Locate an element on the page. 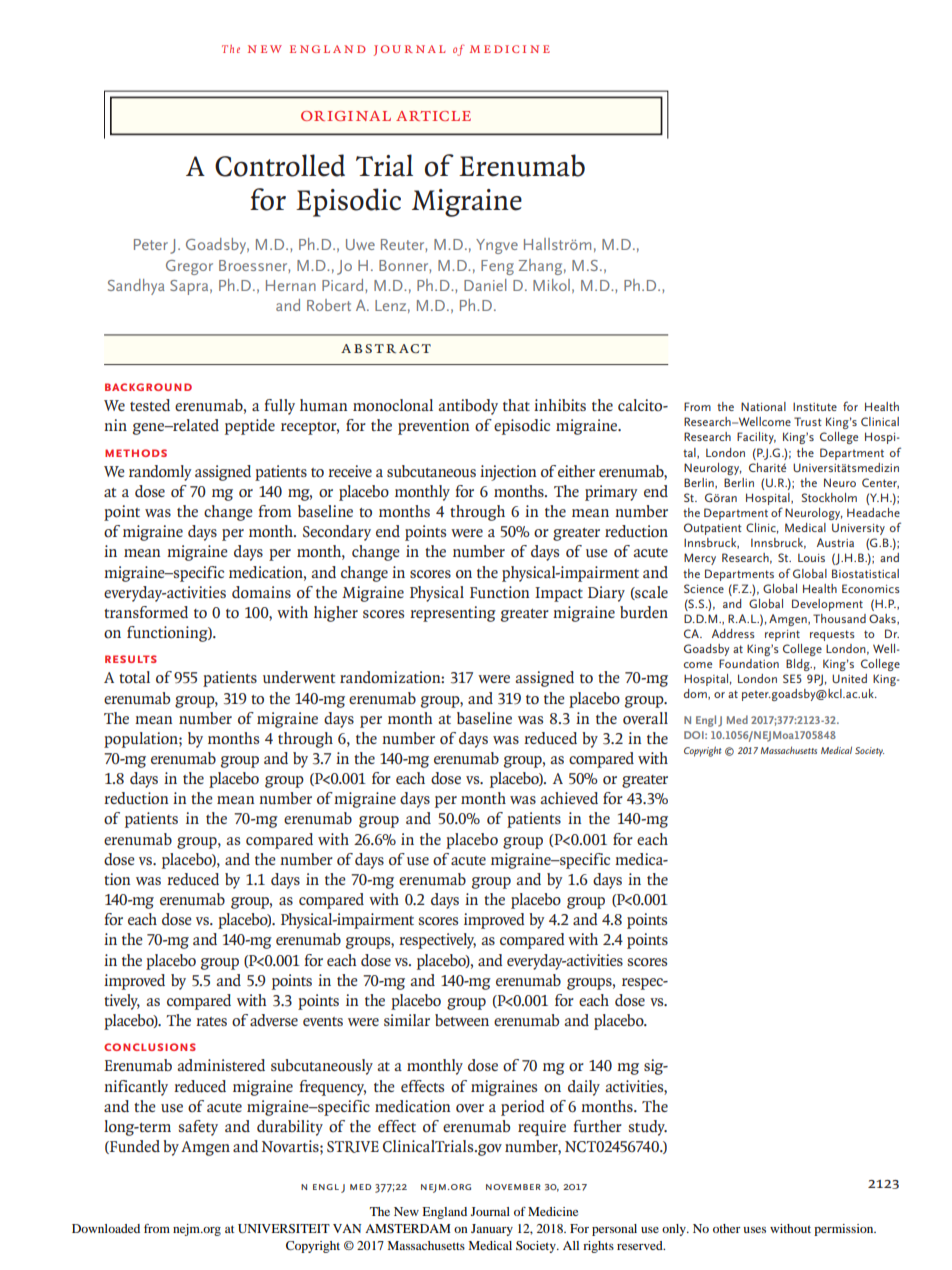 The width and height of the document is (952, 1270). Controlled is located at coordinates (280, 165).
